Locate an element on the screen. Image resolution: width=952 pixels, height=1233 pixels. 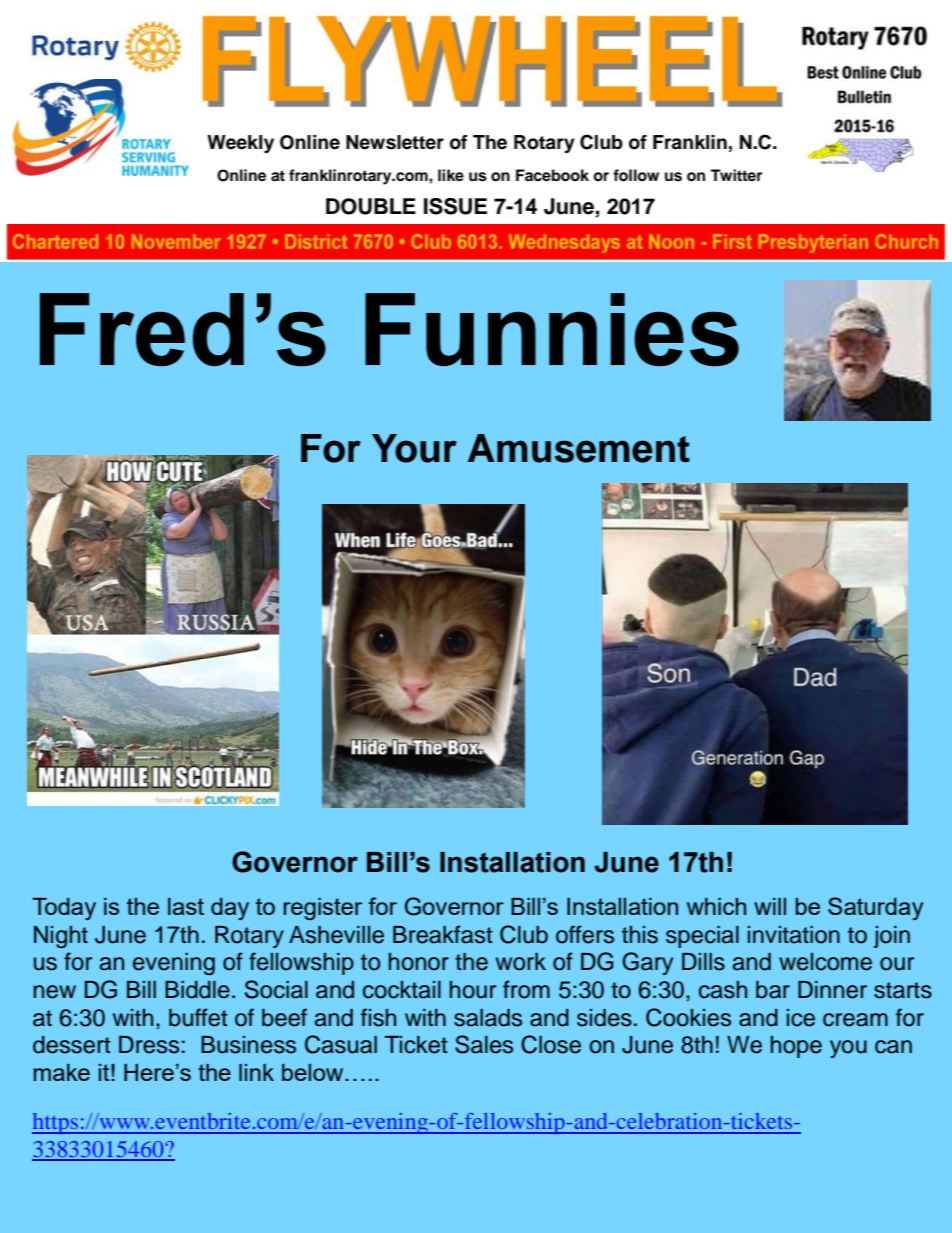
will is located at coordinates (770, 906).
